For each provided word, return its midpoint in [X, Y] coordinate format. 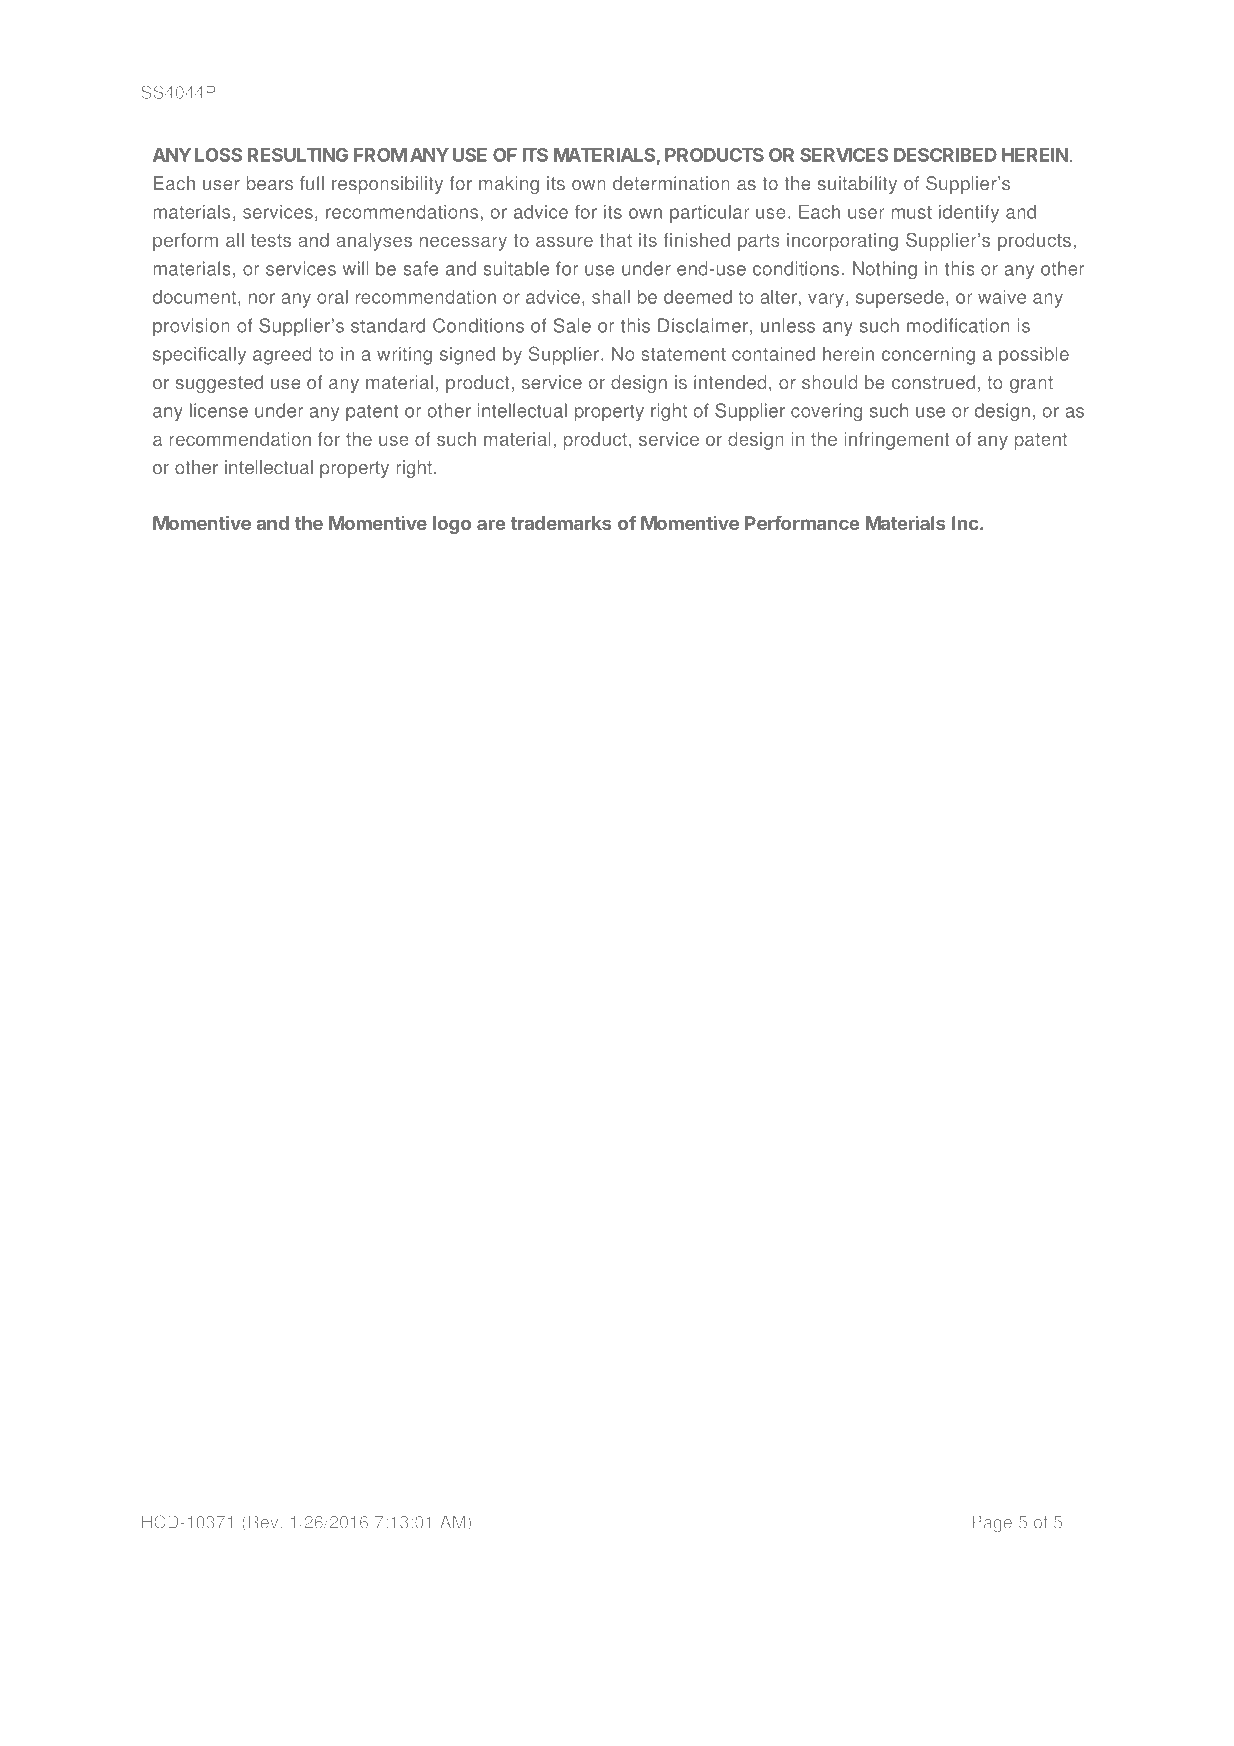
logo [452, 525]
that [616, 240]
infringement [897, 441]
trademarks [561, 523]
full [312, 183]
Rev [263, 1522]
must [912, 212]
